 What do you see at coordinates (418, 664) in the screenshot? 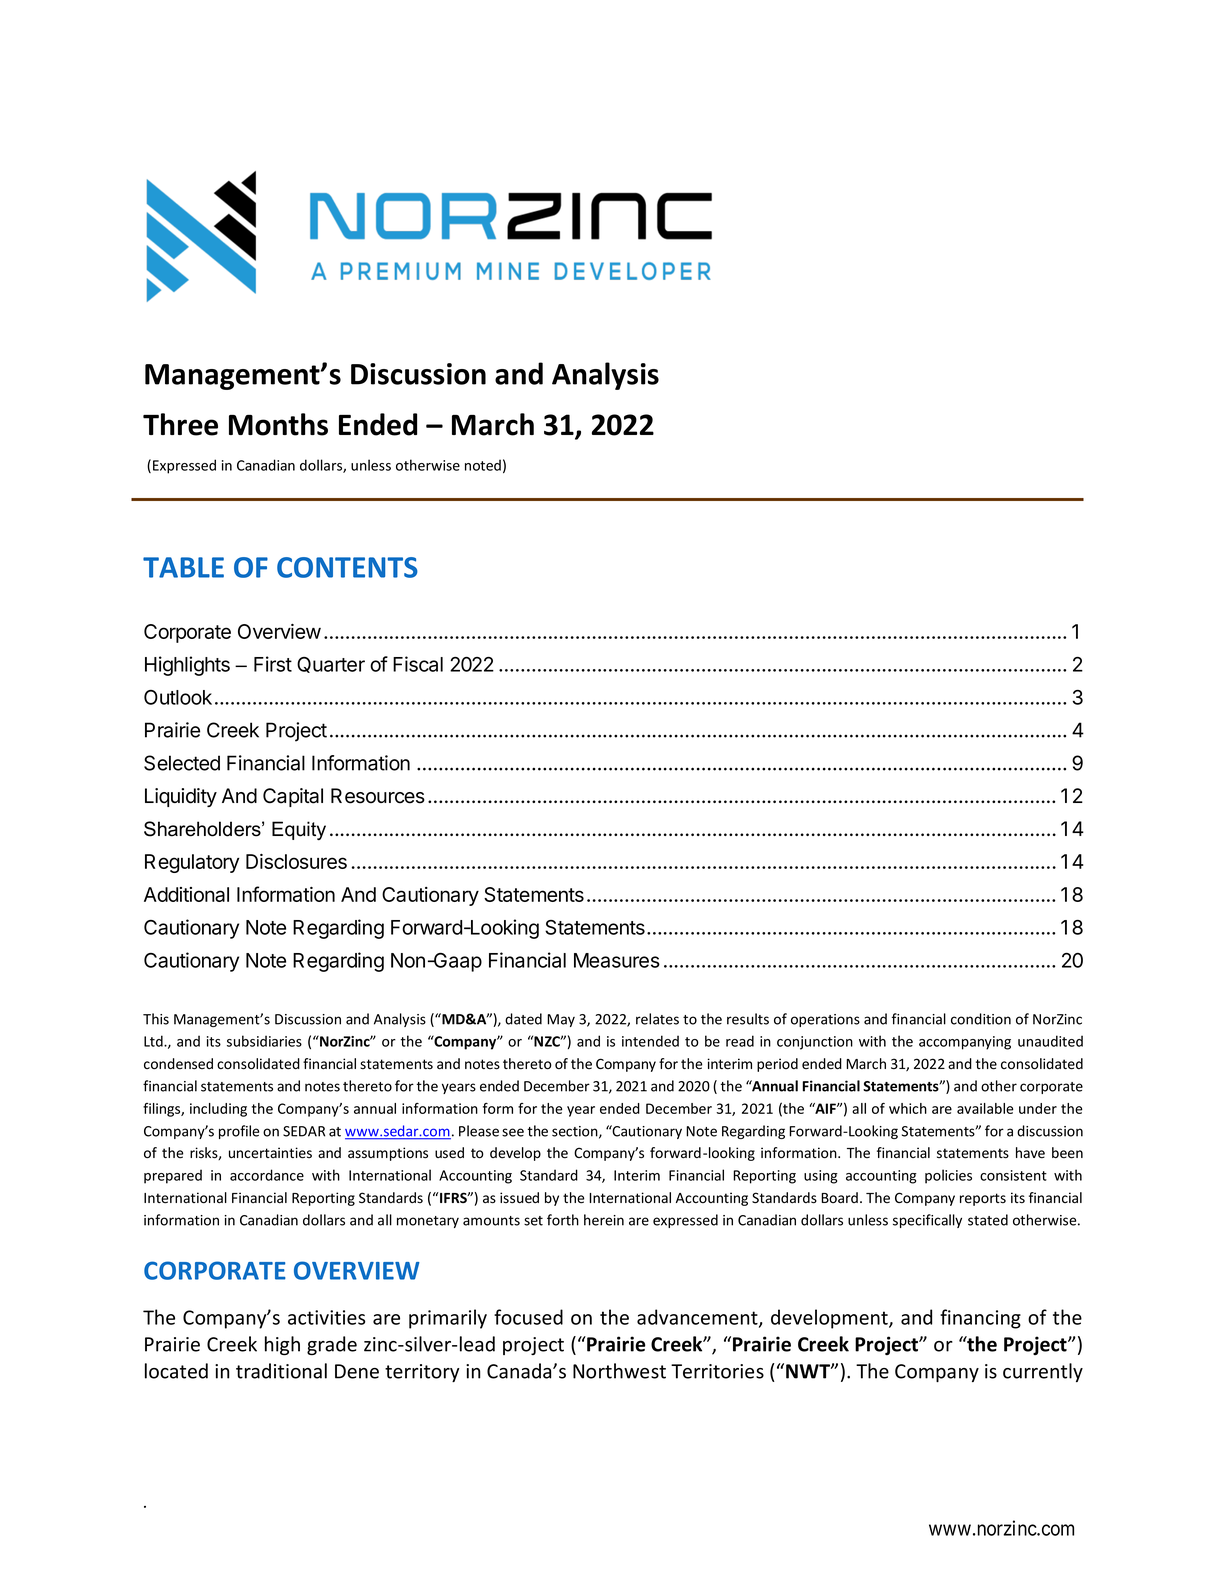
I see `Fiscal` at bounding box center [418, 664].
